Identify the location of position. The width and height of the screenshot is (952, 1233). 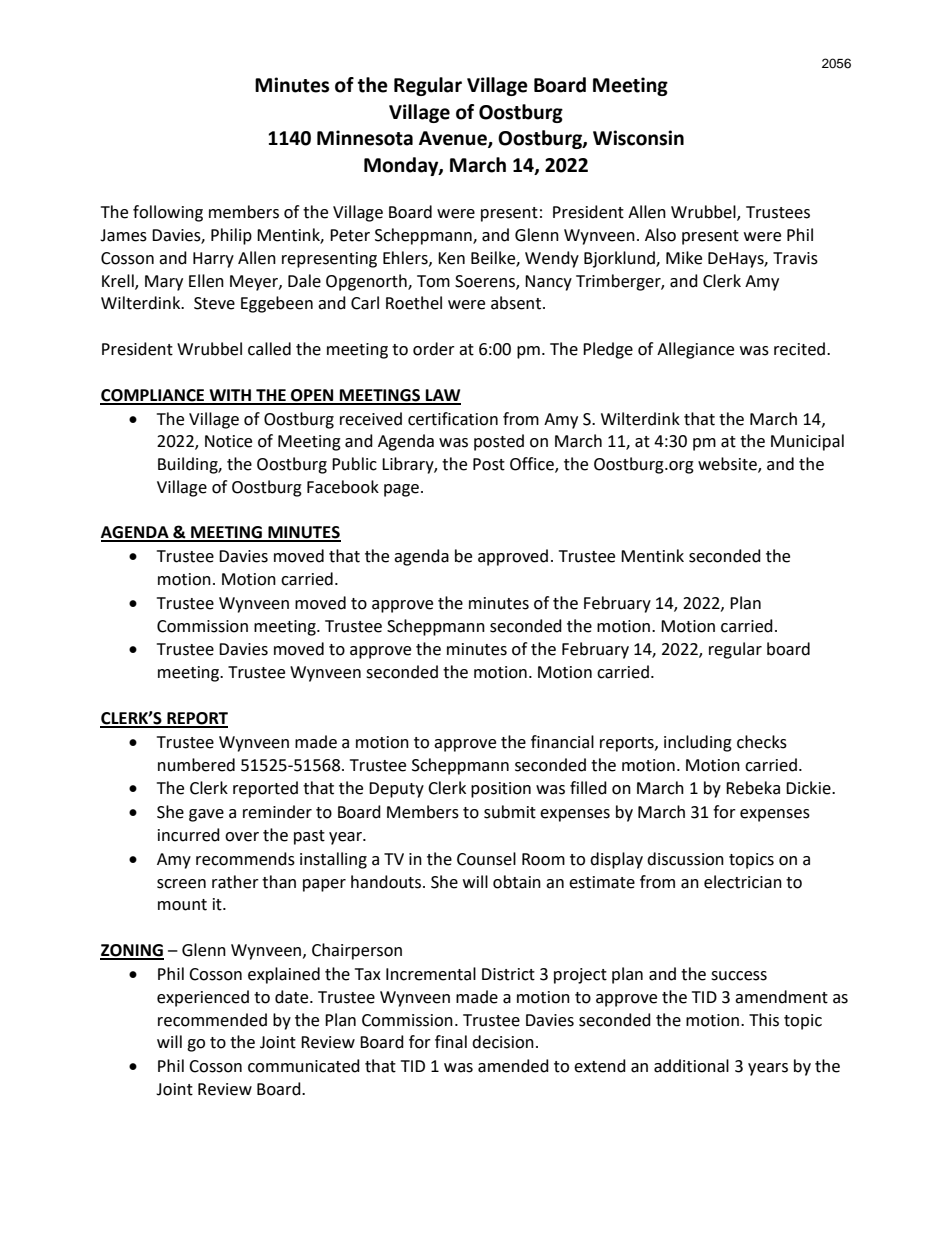
(501, 790).
